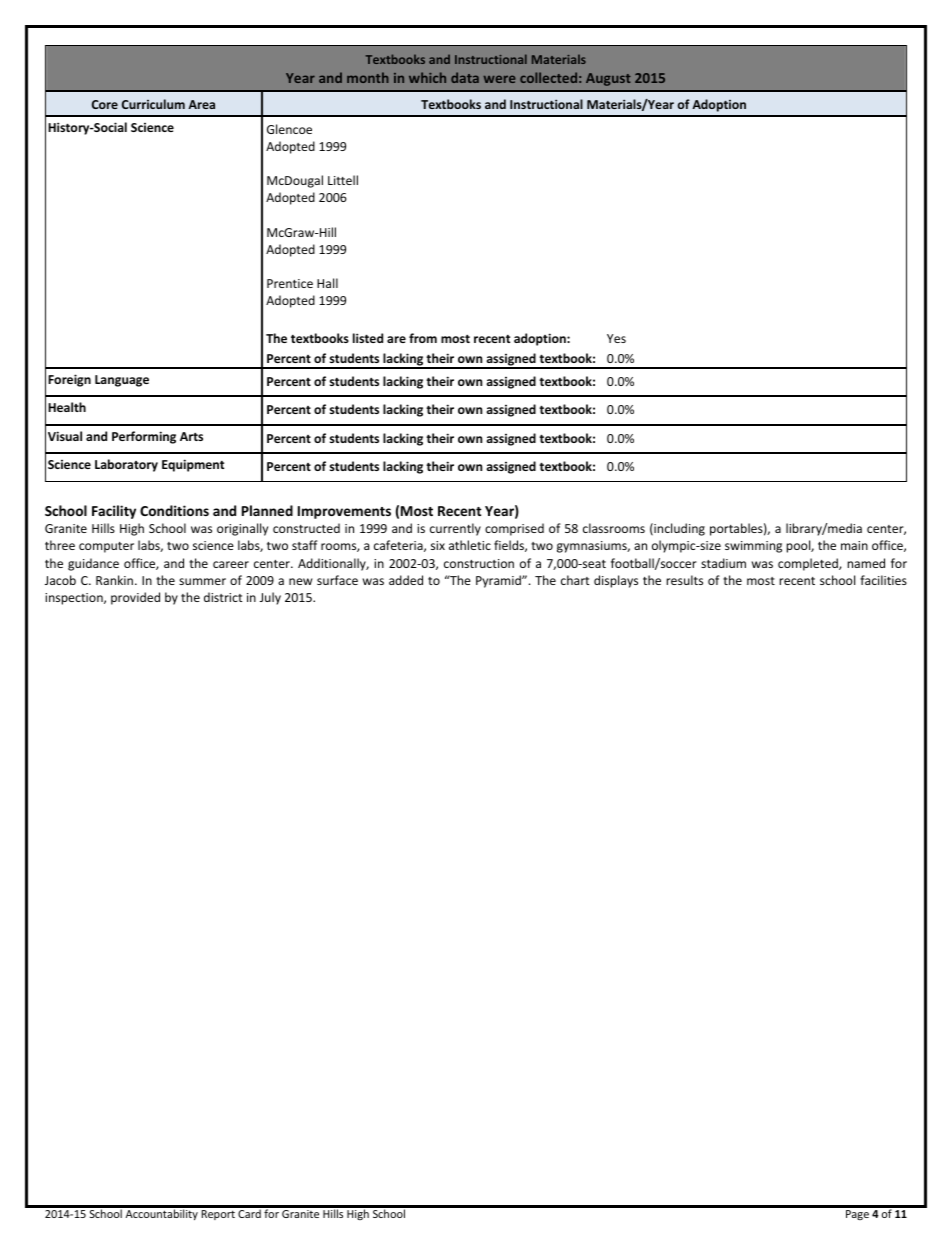 The width and height of the document is (952, 1233). What do you see at coordinates (153, 104) in the document?
I see `Curriculum` at bounding box center [153, 104].
